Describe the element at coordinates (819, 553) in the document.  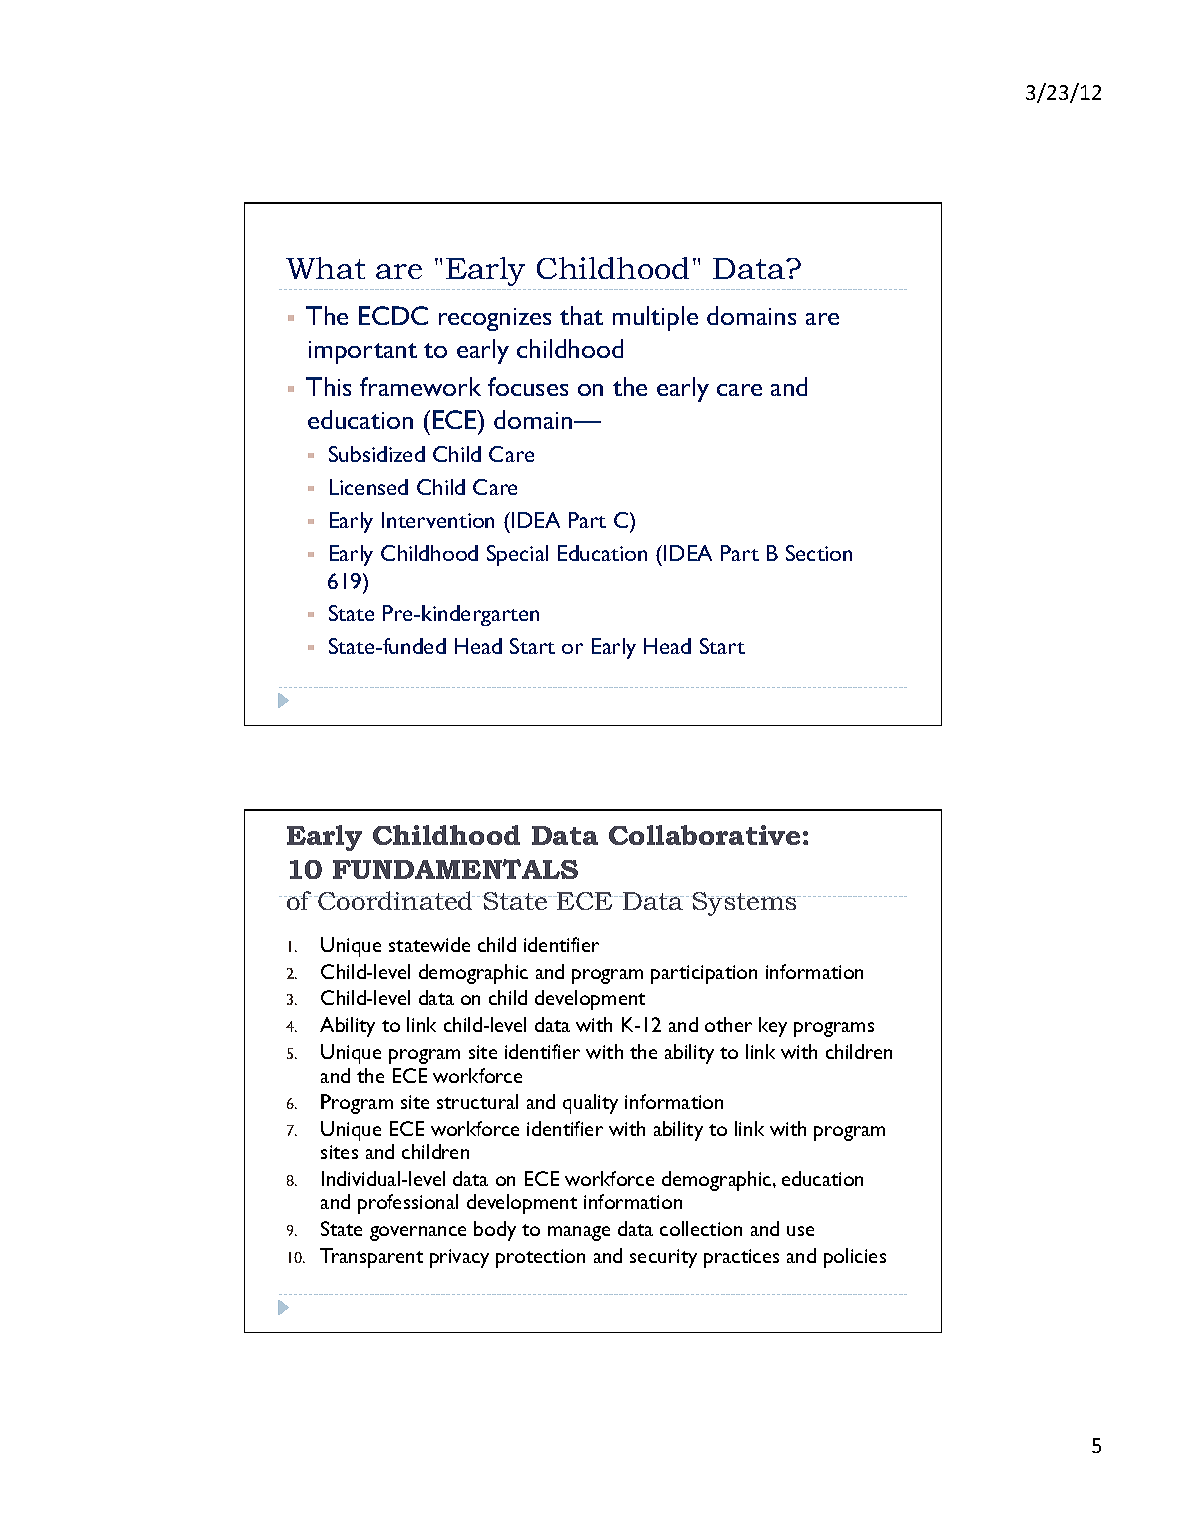
I see `Section` at that location.
